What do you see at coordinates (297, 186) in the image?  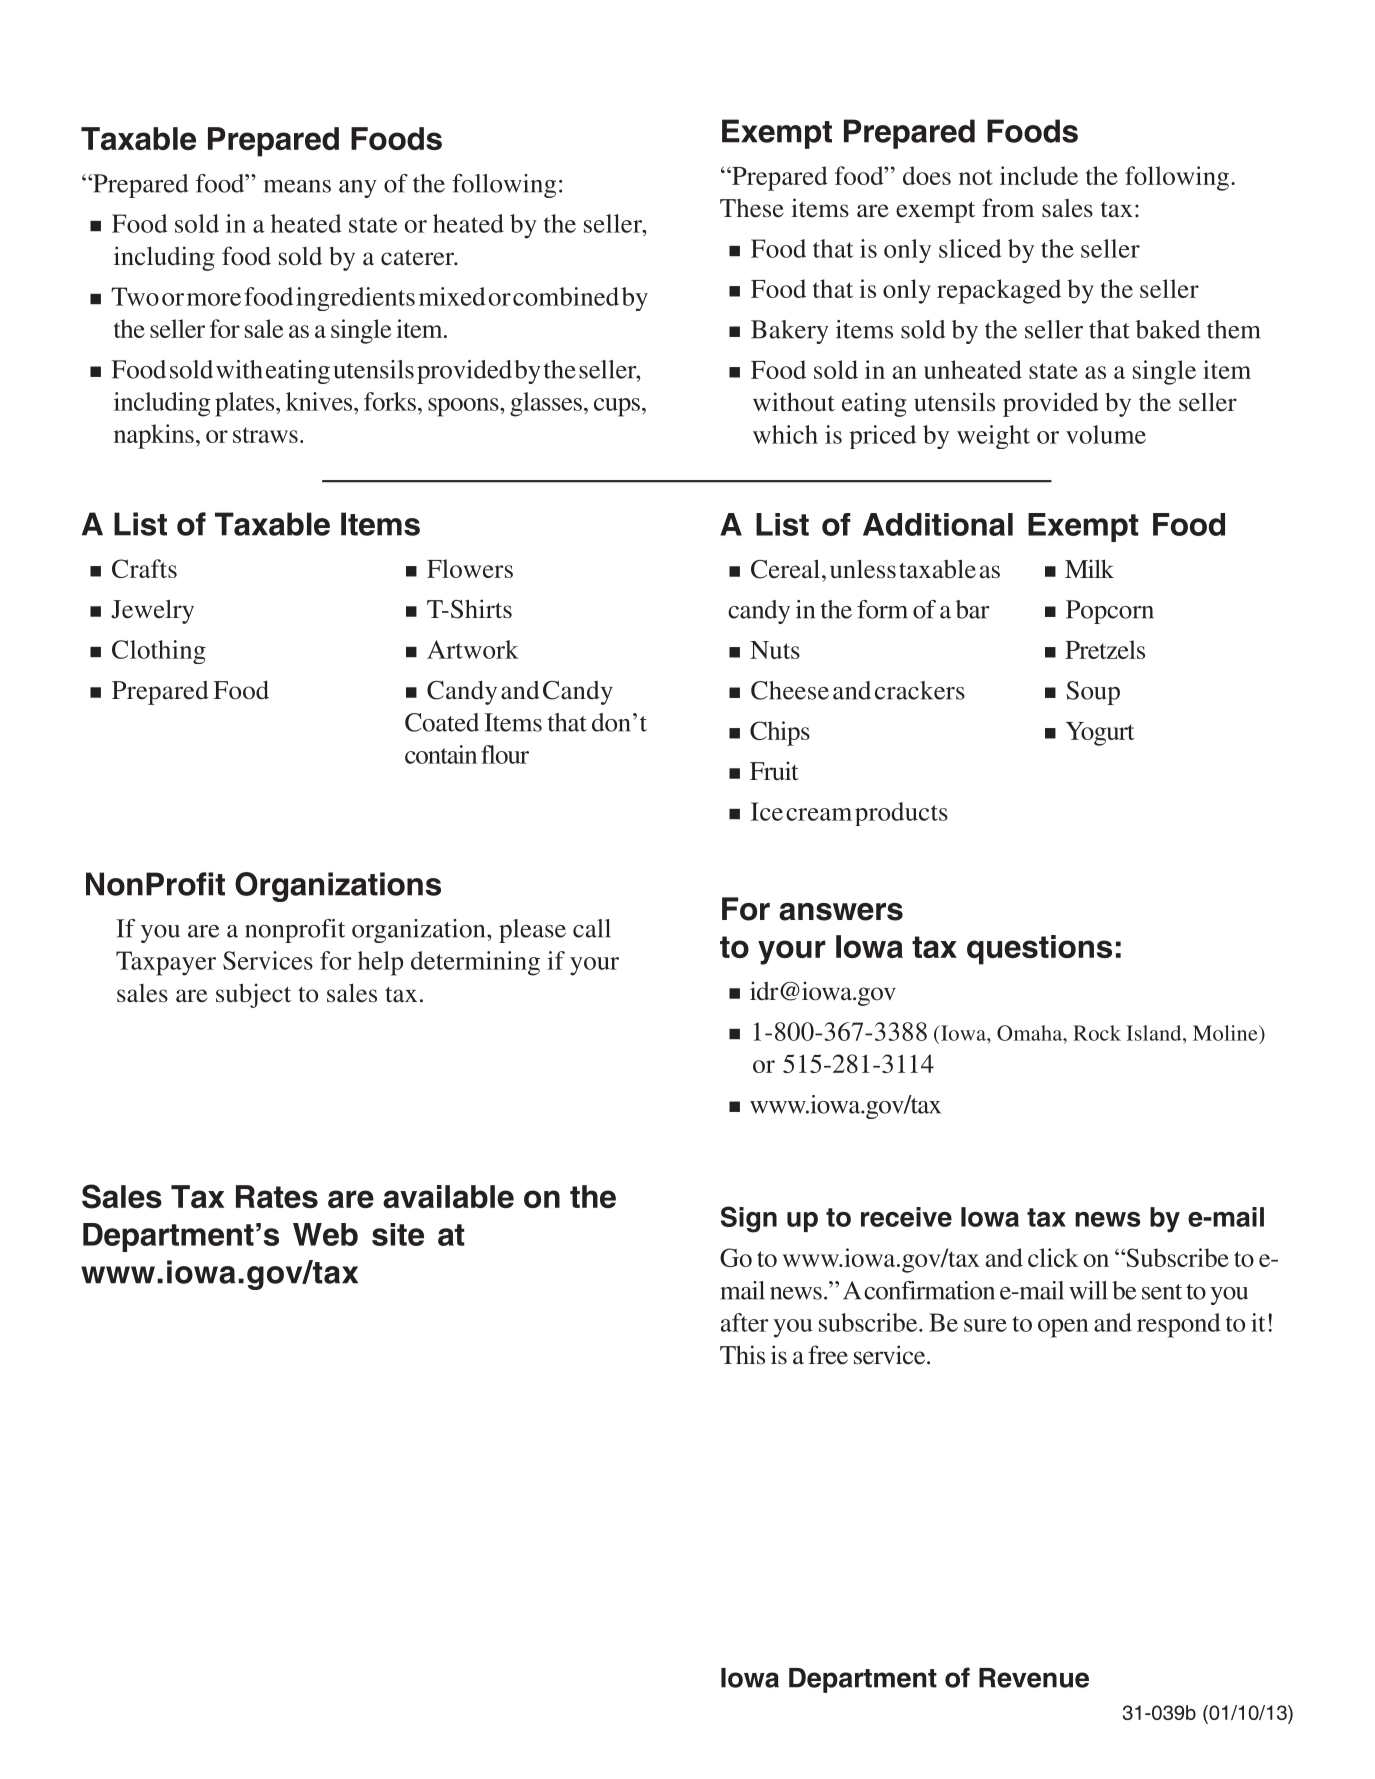 I see `means` at bounding box center [297, 186].
